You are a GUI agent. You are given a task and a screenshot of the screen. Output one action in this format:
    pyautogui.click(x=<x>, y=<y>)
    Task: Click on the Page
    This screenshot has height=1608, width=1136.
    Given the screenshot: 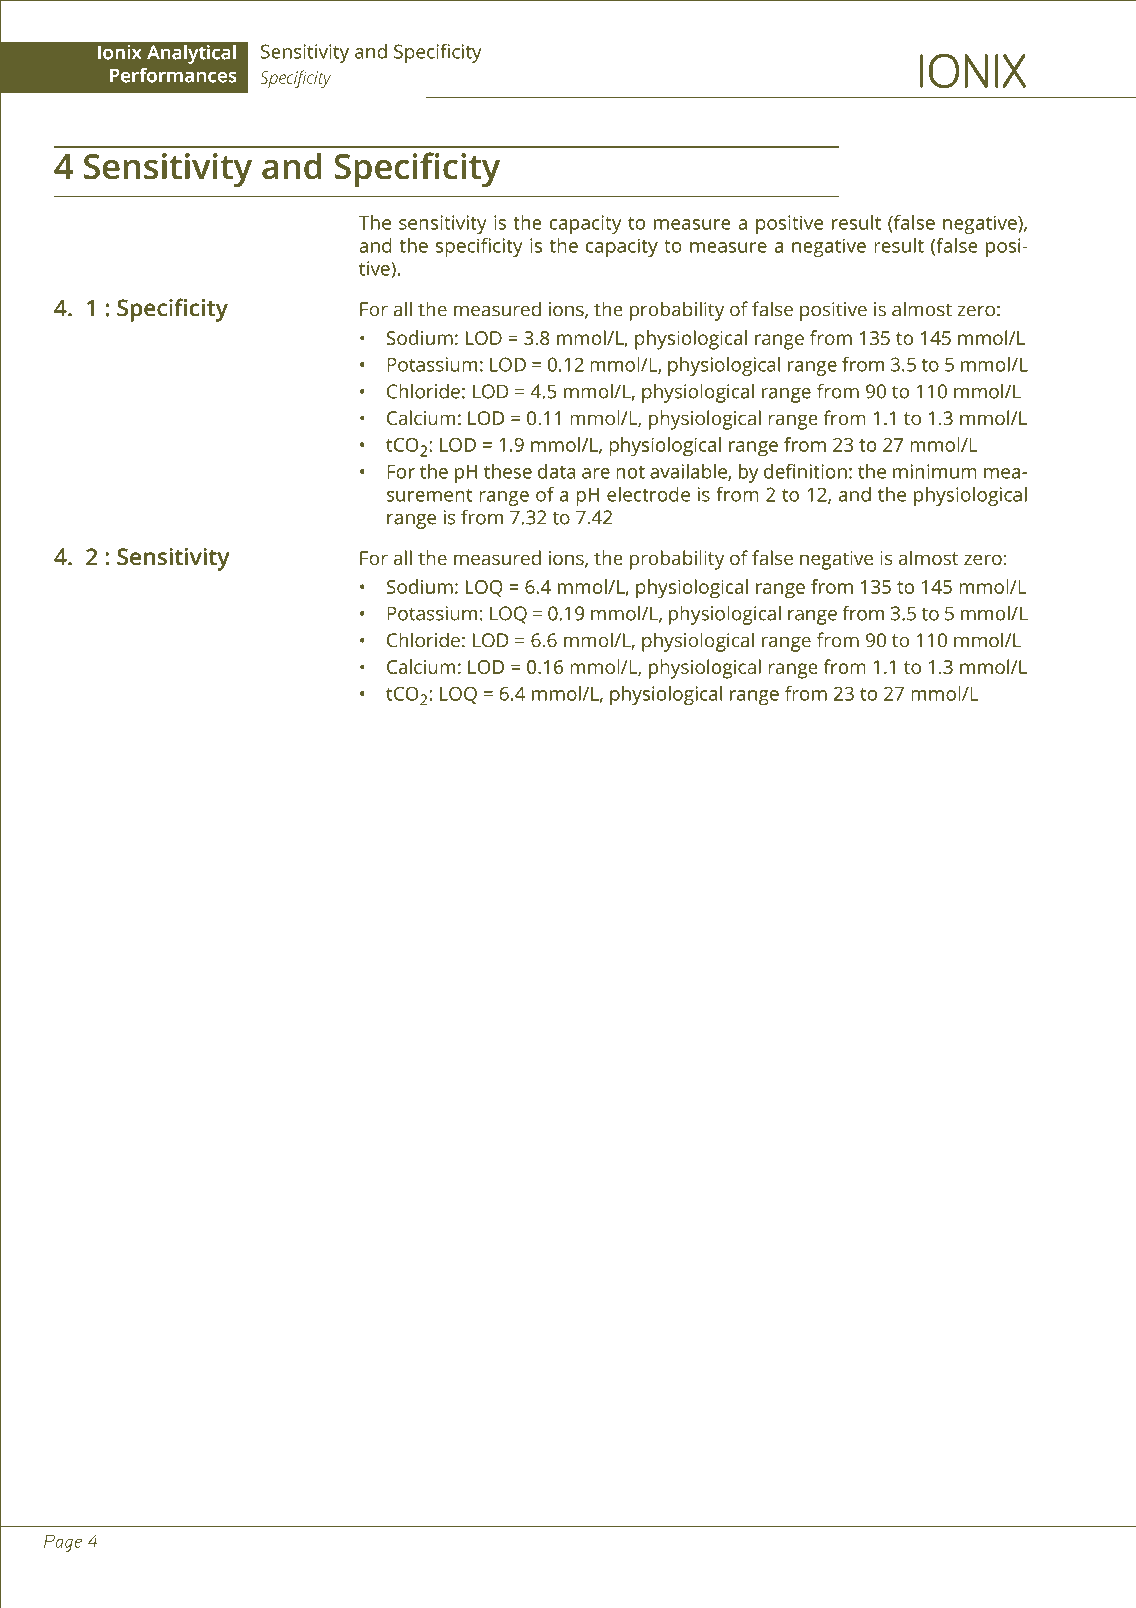 What is the action you would take?
    pyautogui.click(x=63, y=1543)
